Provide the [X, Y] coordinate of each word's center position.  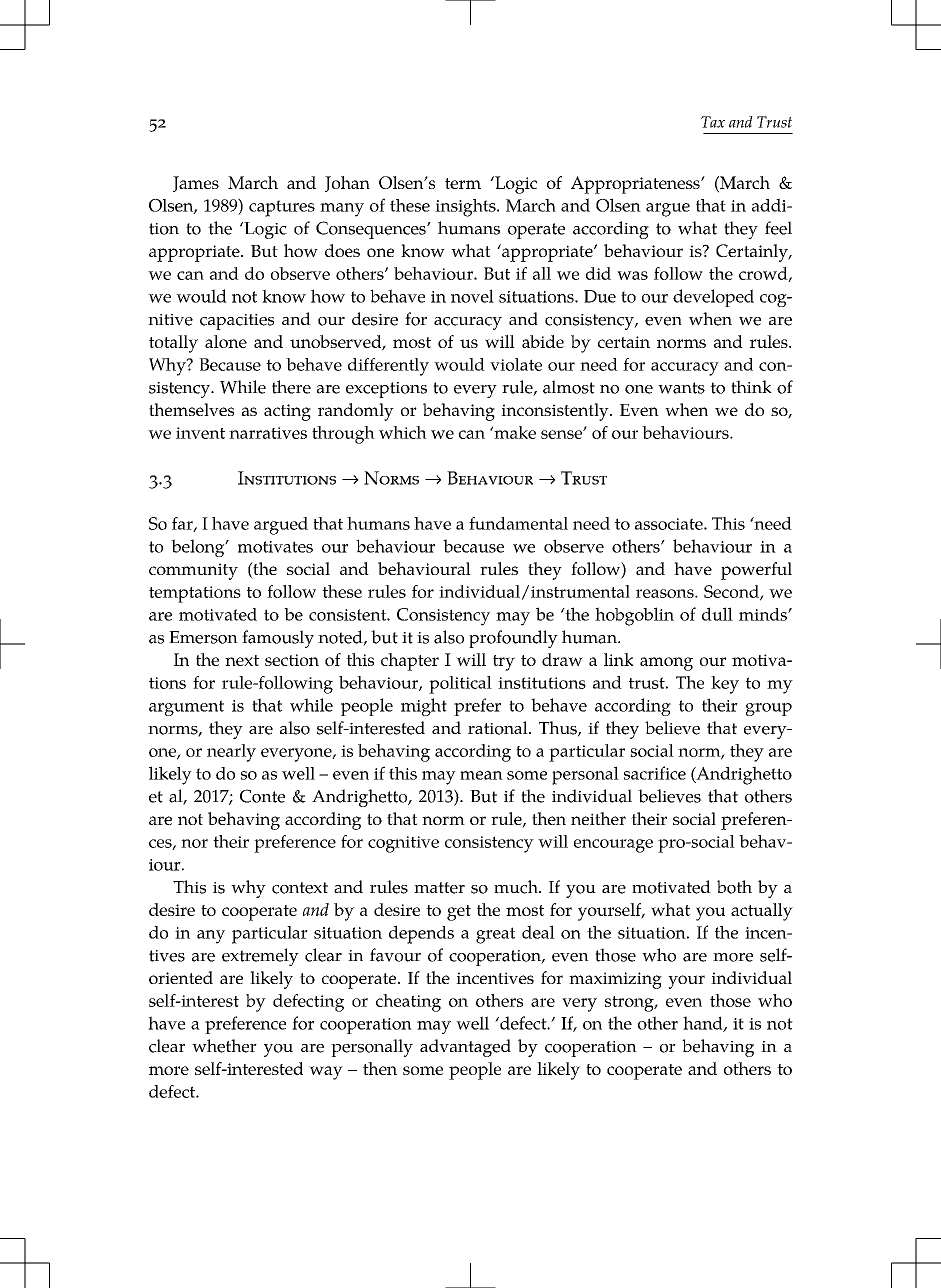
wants [681, 388]
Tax [713, 122]
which [403, 432]
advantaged [465, 1048]
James [196, 184]
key [725, 685]
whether [224, 1046]
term [463, 183]
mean [481, 775]
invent [200, 433]
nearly [231, 753]
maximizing [615, 980]
